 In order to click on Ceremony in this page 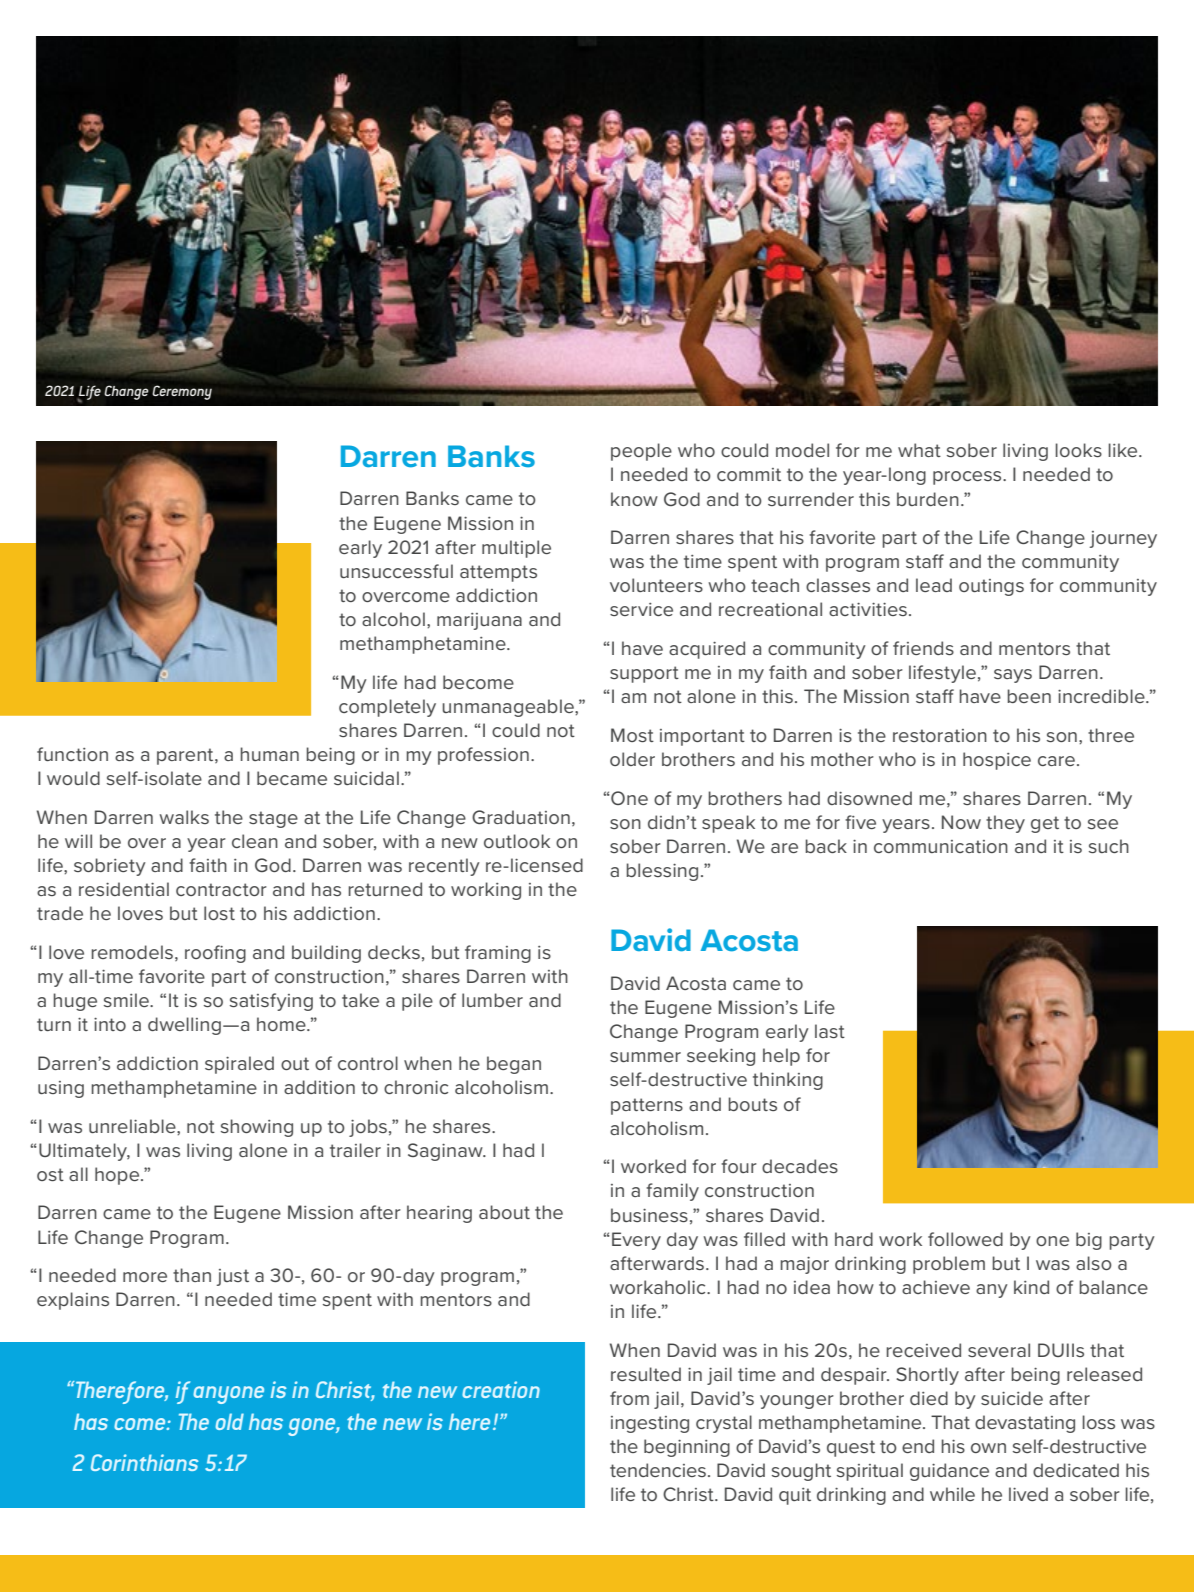, I will do `click(182, 392)`.
